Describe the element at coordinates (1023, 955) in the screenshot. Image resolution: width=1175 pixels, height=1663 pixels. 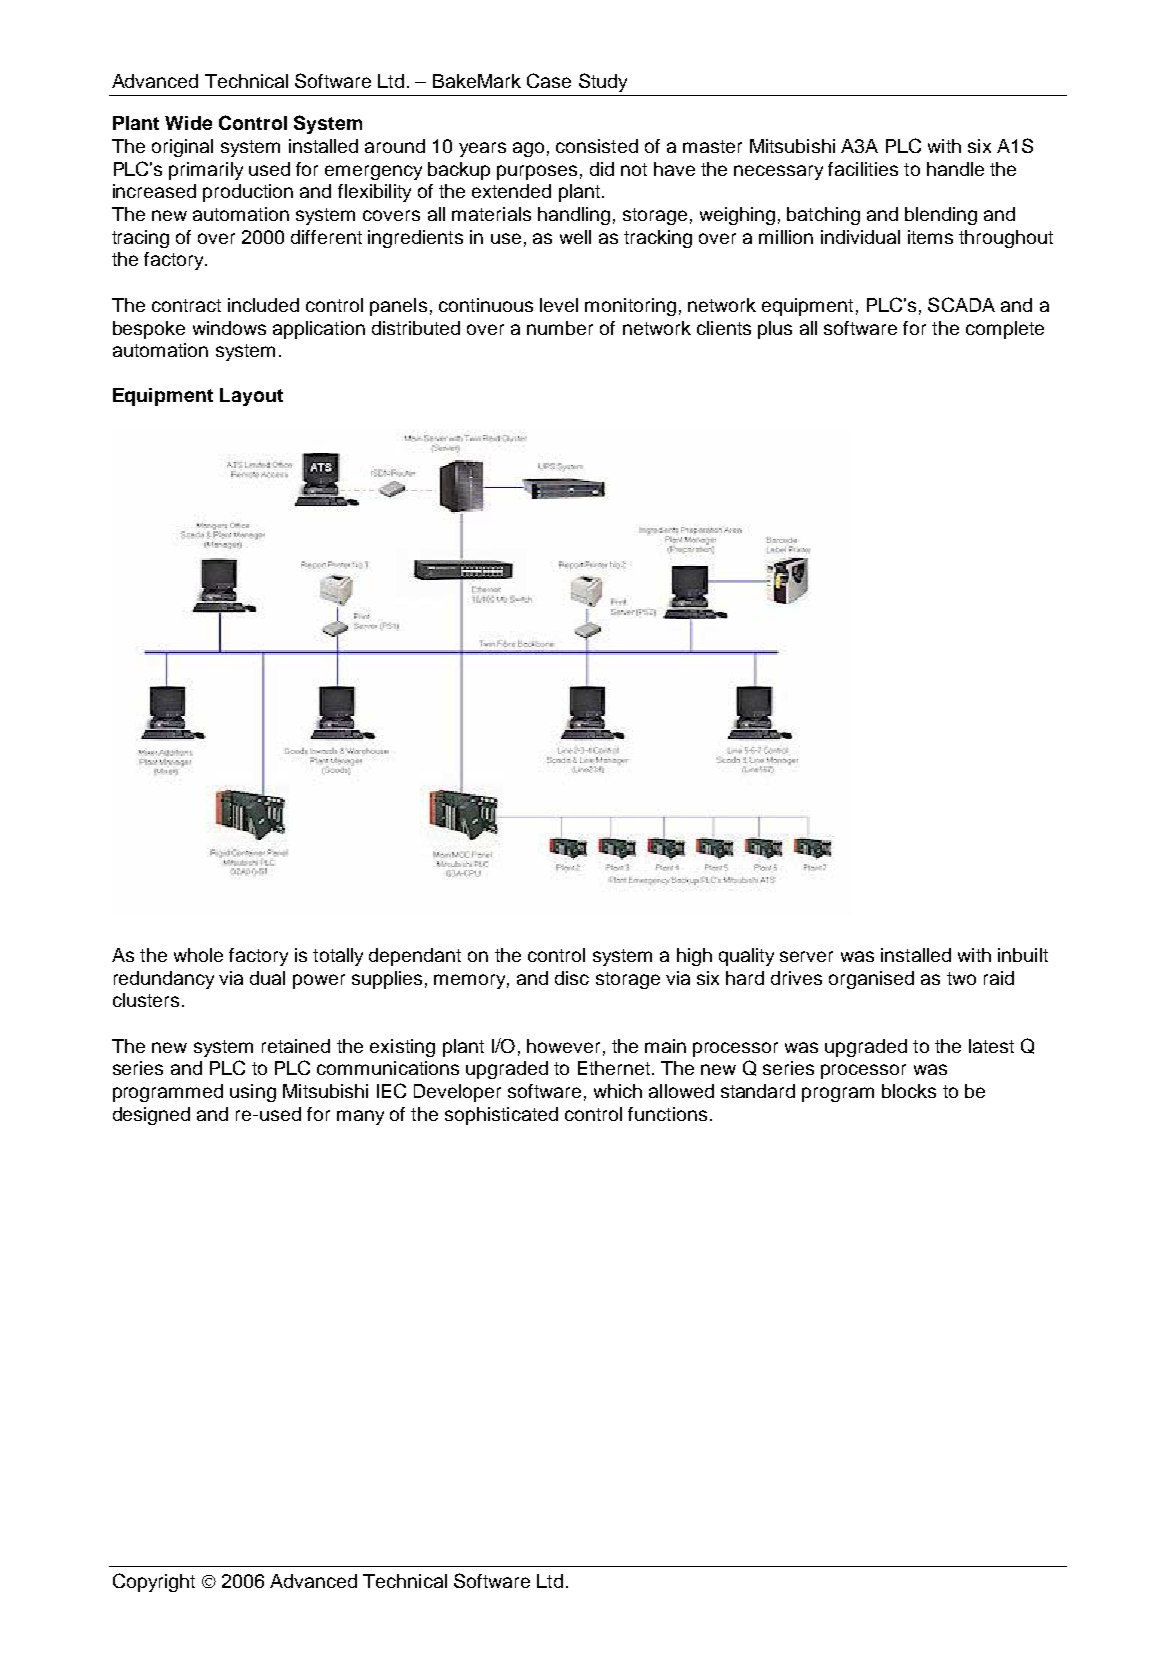
I see `inbuilt` at that location.
